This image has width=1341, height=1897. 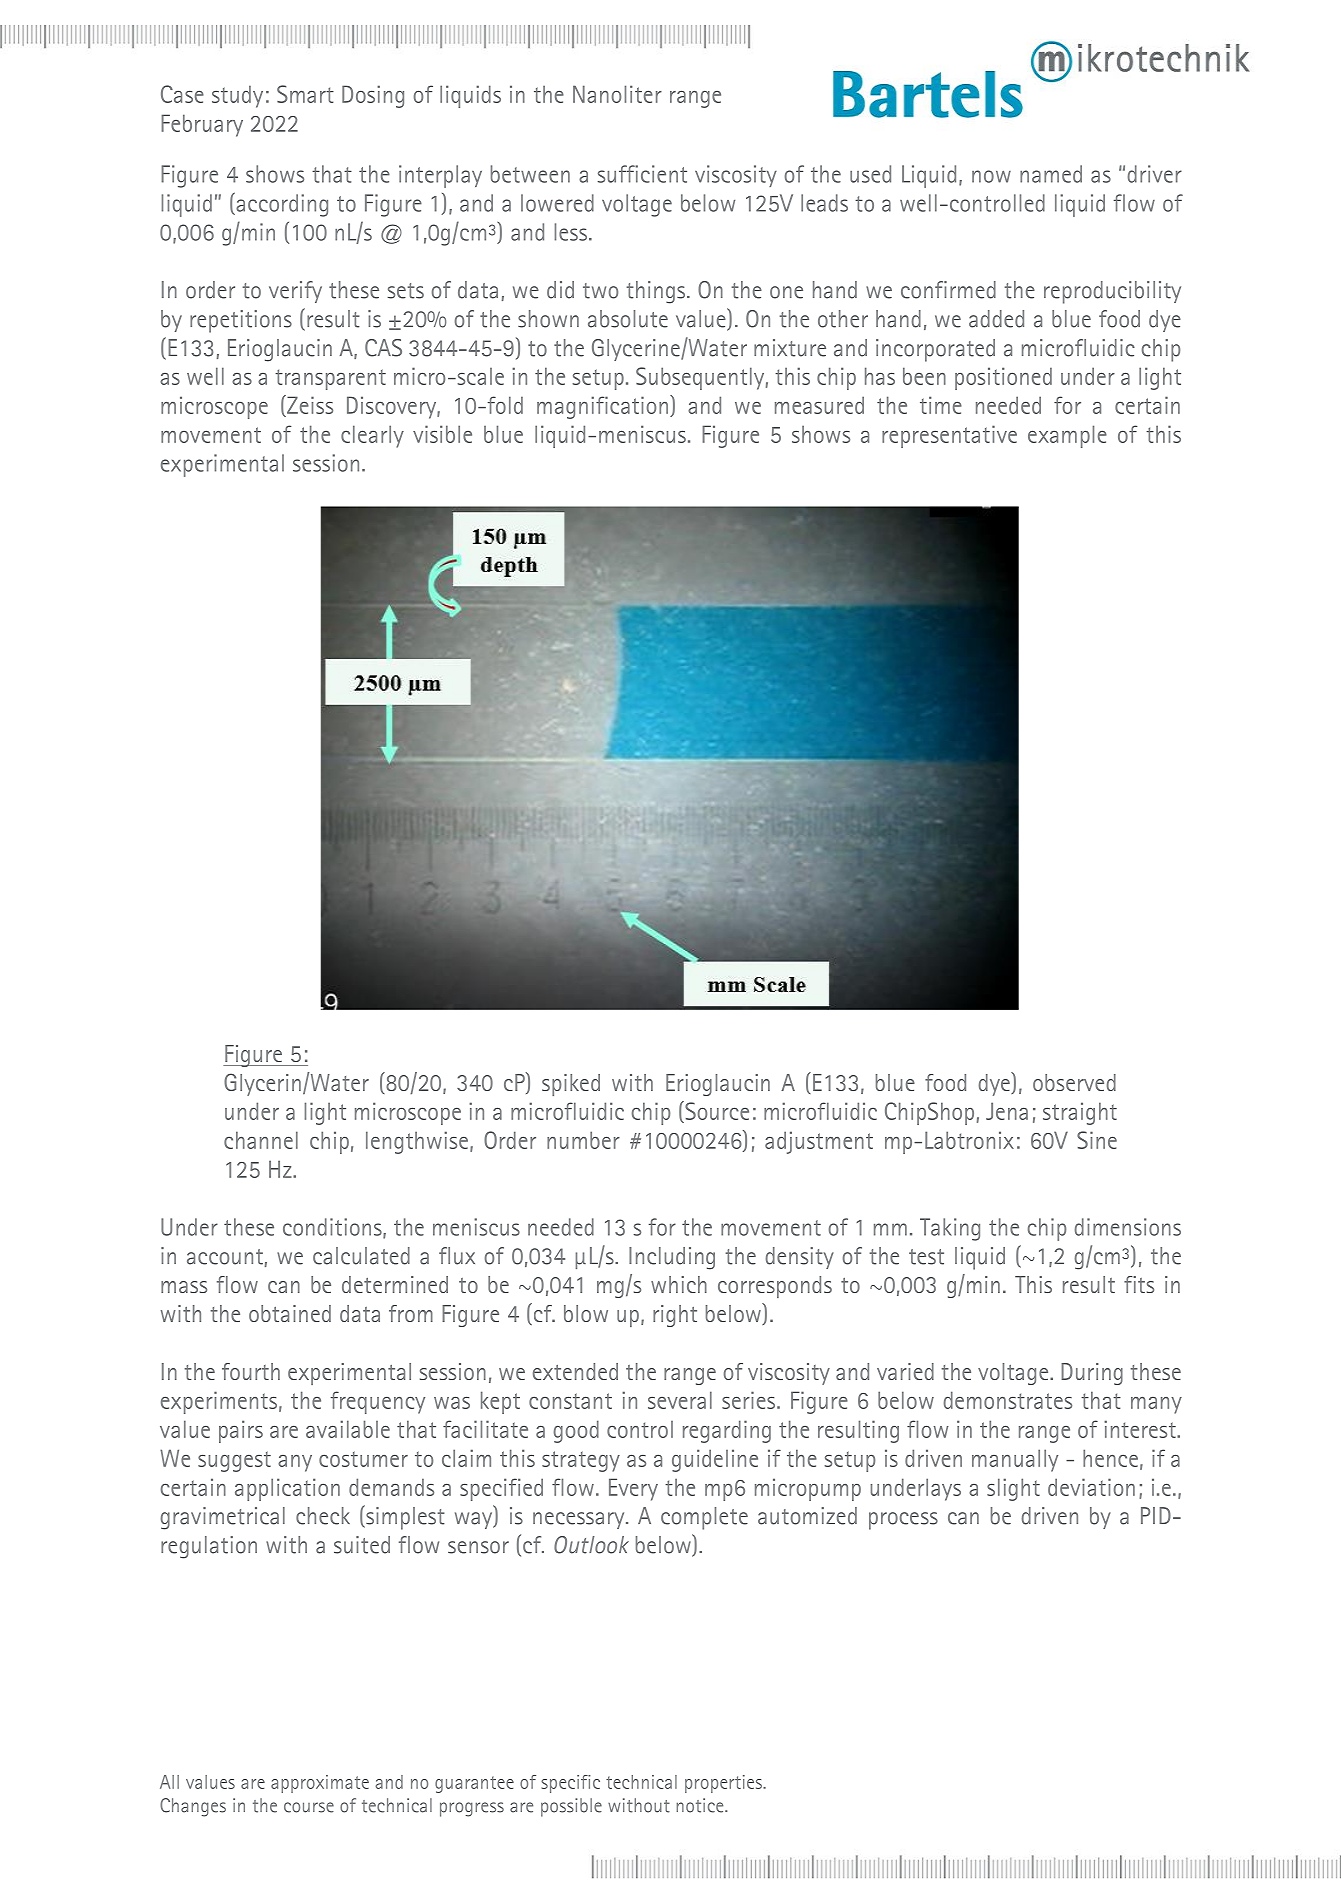 What do you see at coordinates (675, 1316) in the image?
I see `right` at bounding box center [675, 1316].
